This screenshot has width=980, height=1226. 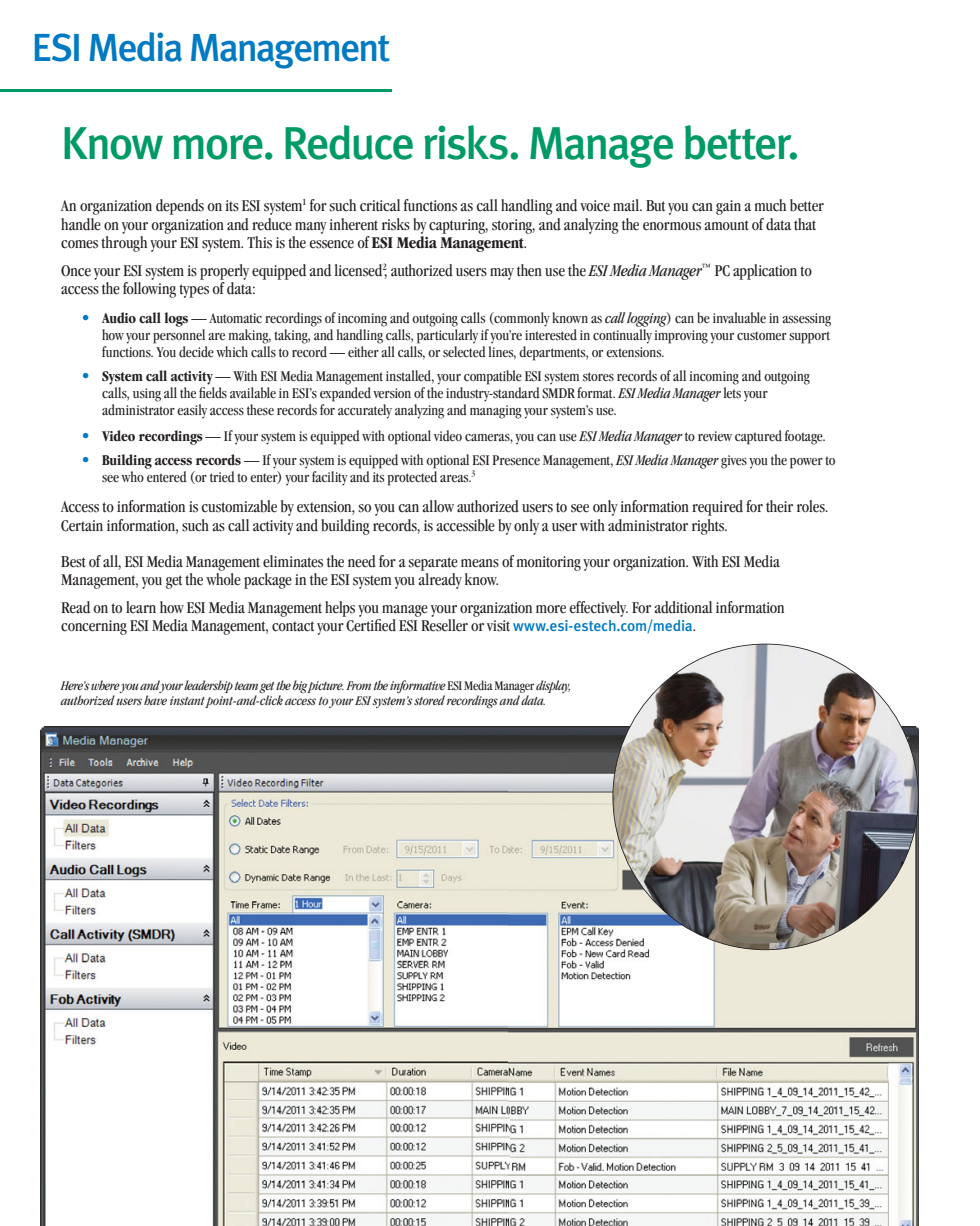 What do you see at coordinates (412, 477) in the screenshot?
I see `protected` at bounding box center [412, 477].
